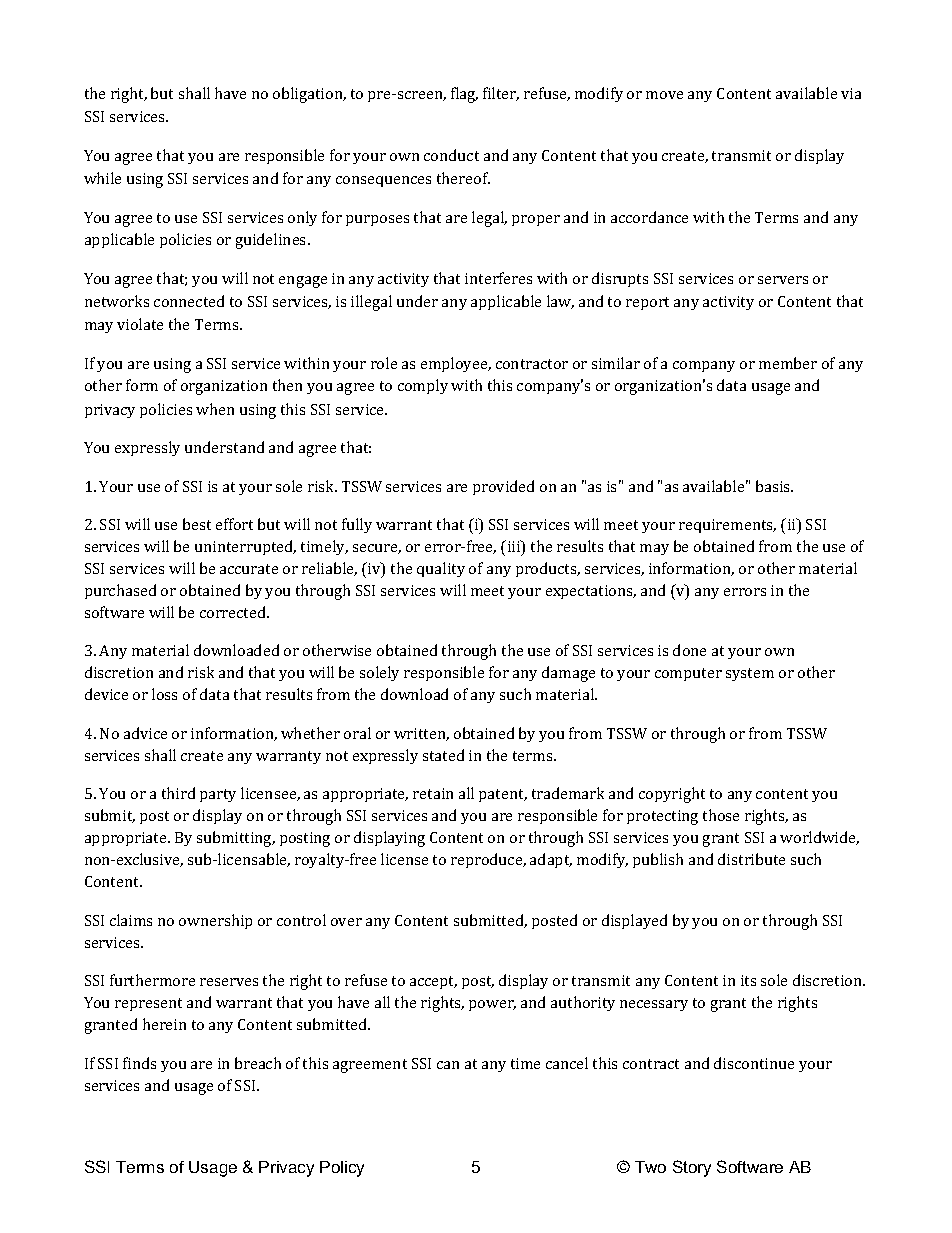 This screenshot has height=1233, width=952. What do you see at coordinates (102, 178) in the screenshot?
I see `while` at bounding box center [102, 178].
